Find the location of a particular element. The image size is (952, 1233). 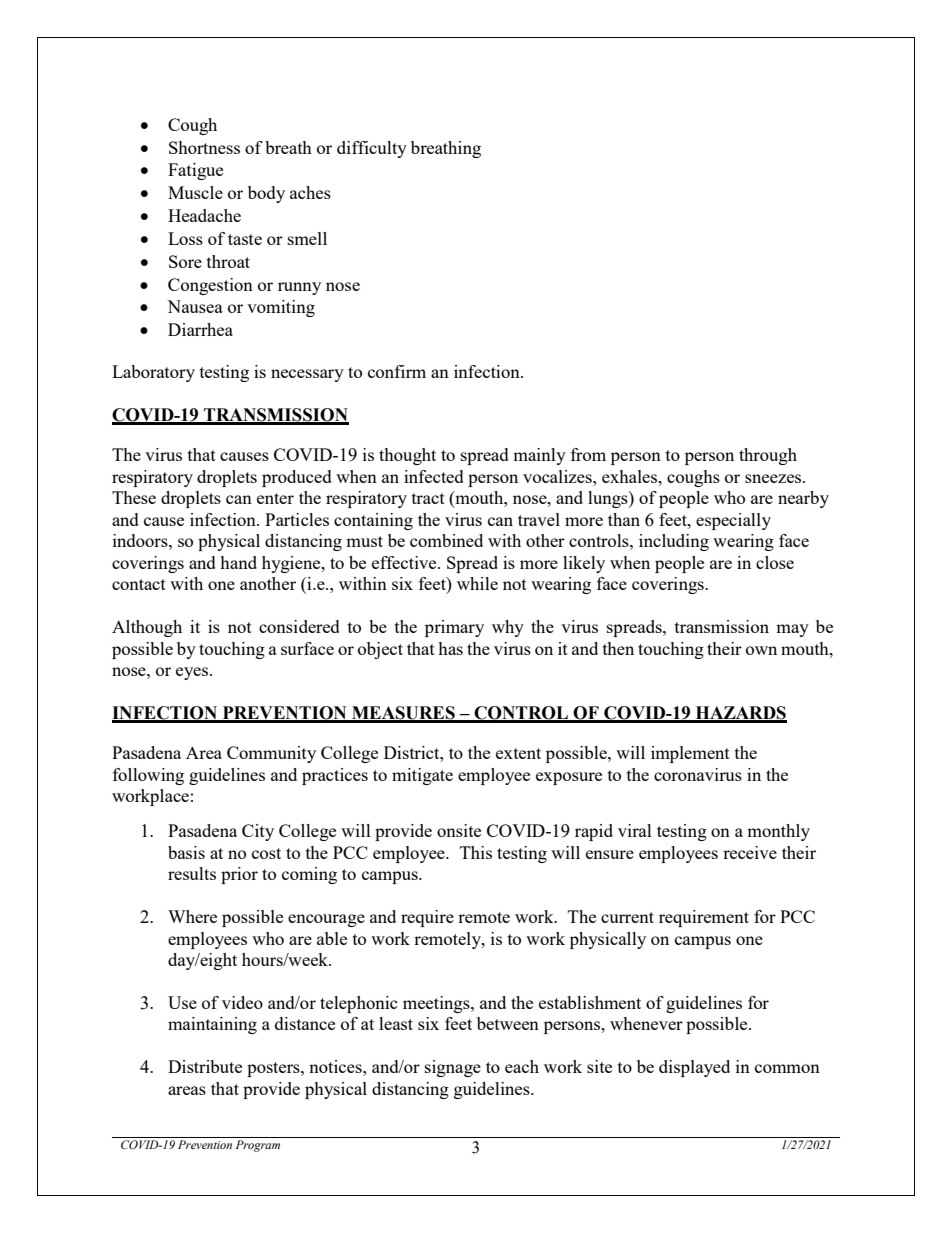

own is located at coordinates (761, 650).
